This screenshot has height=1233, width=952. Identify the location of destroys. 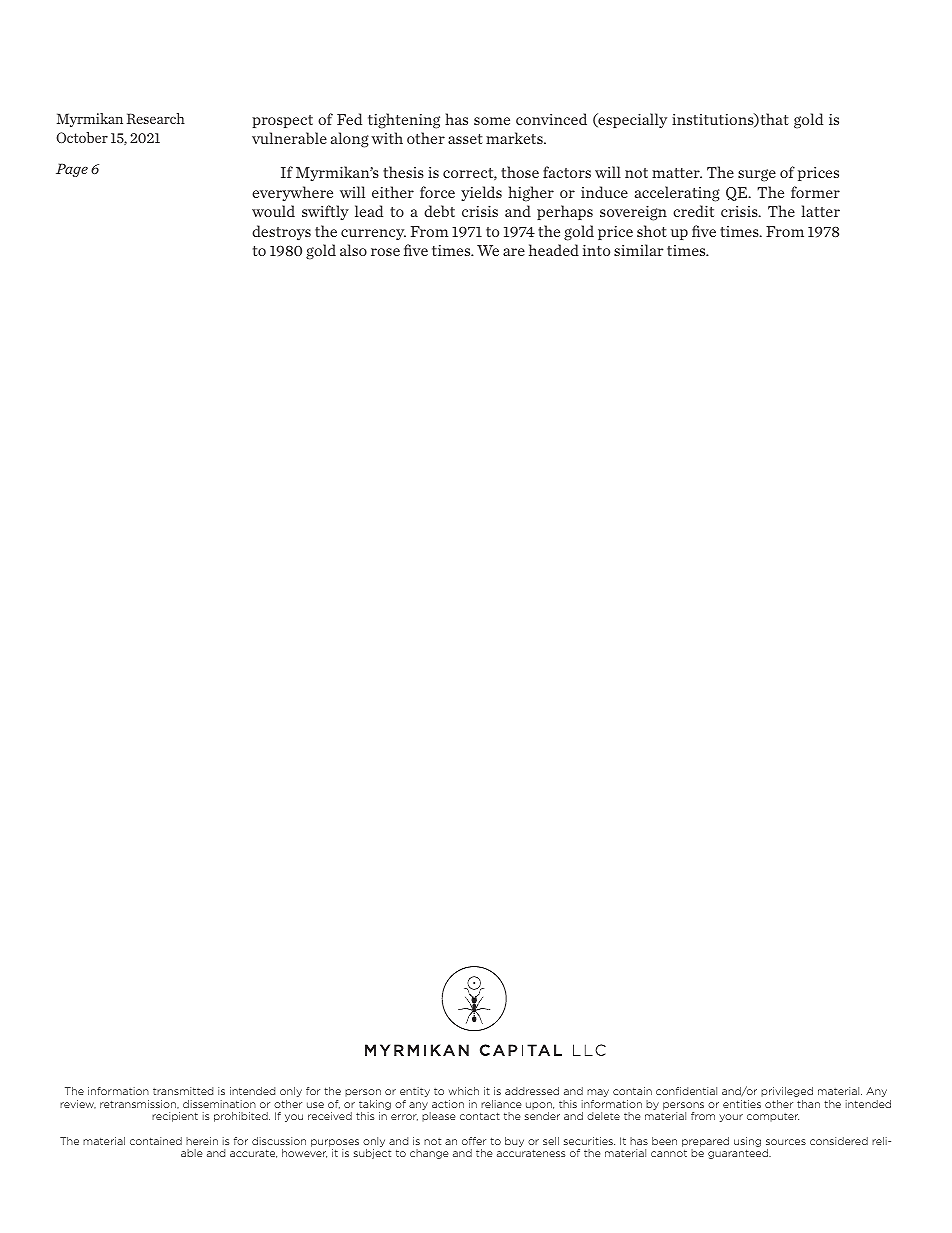
(281, 232).
